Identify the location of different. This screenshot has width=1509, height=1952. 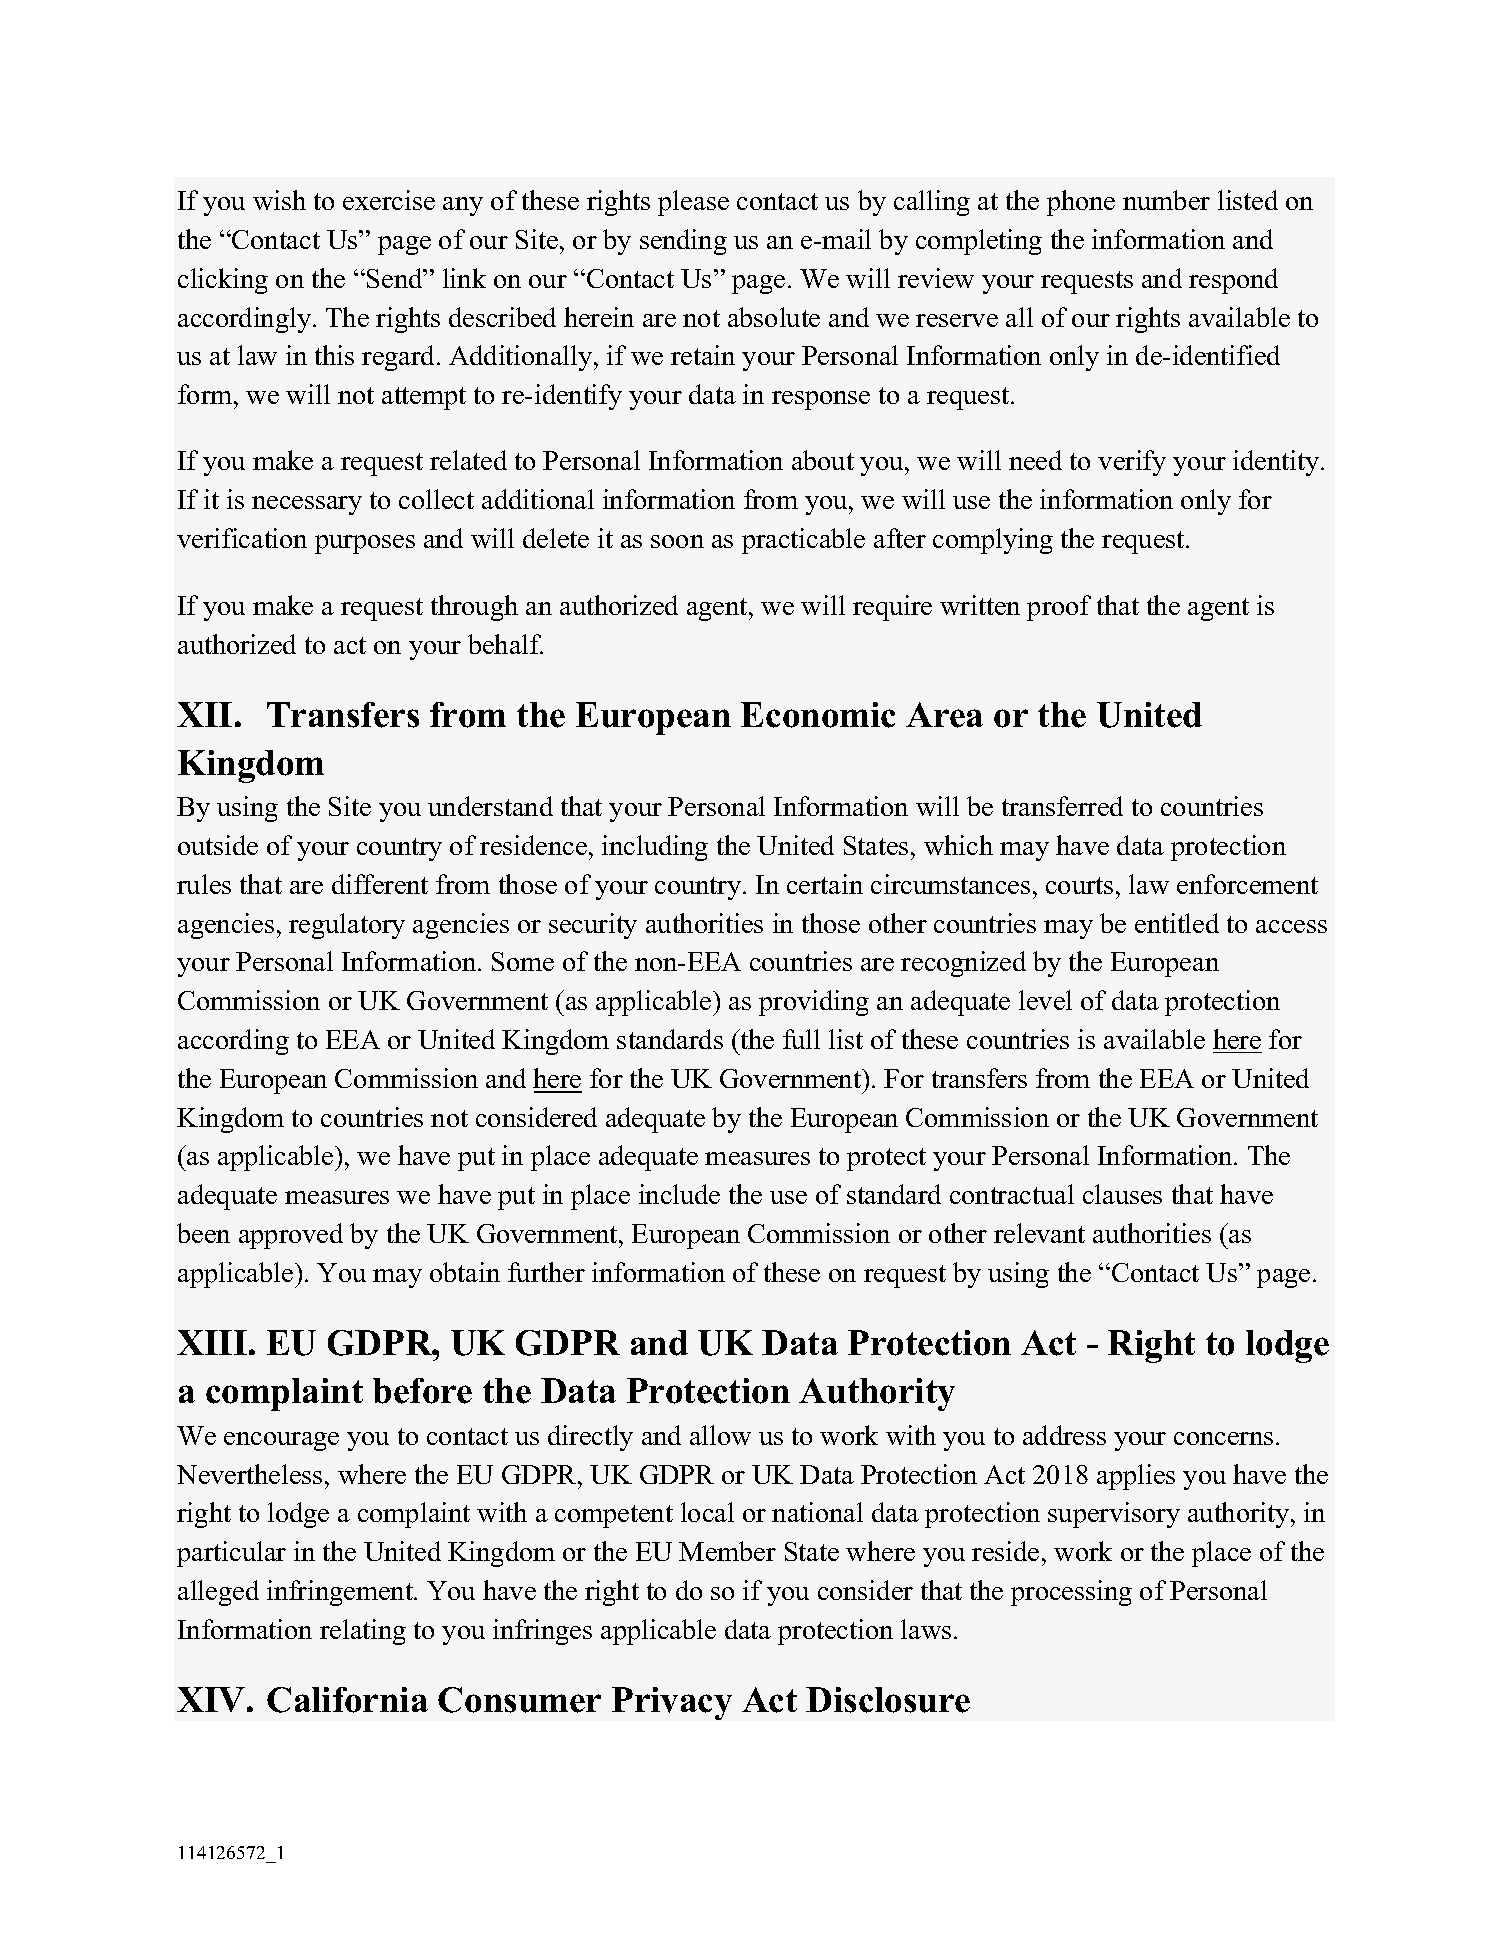
(380, 884).
